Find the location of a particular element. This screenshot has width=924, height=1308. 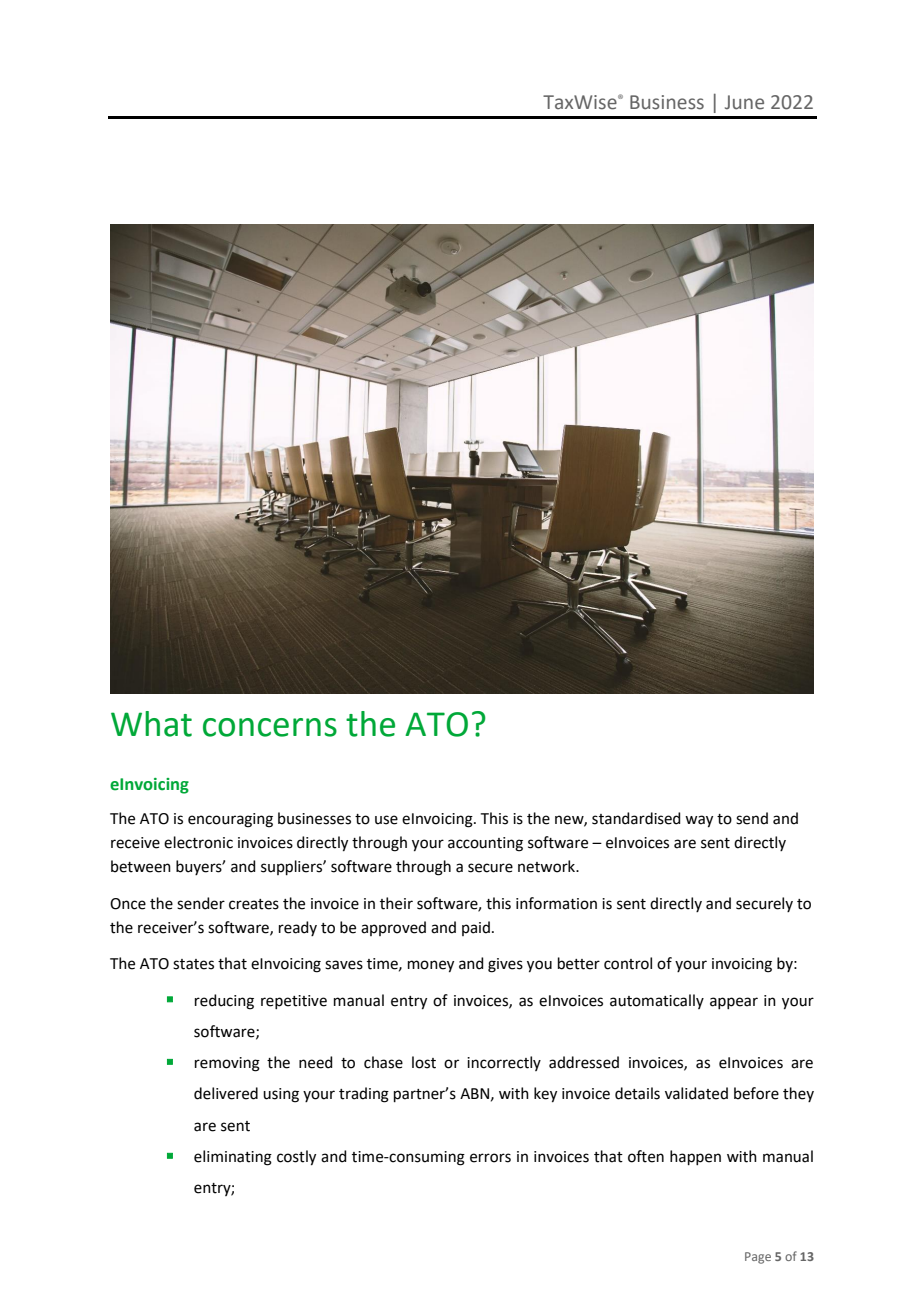

accounting is located at coordinates (485, 844).
